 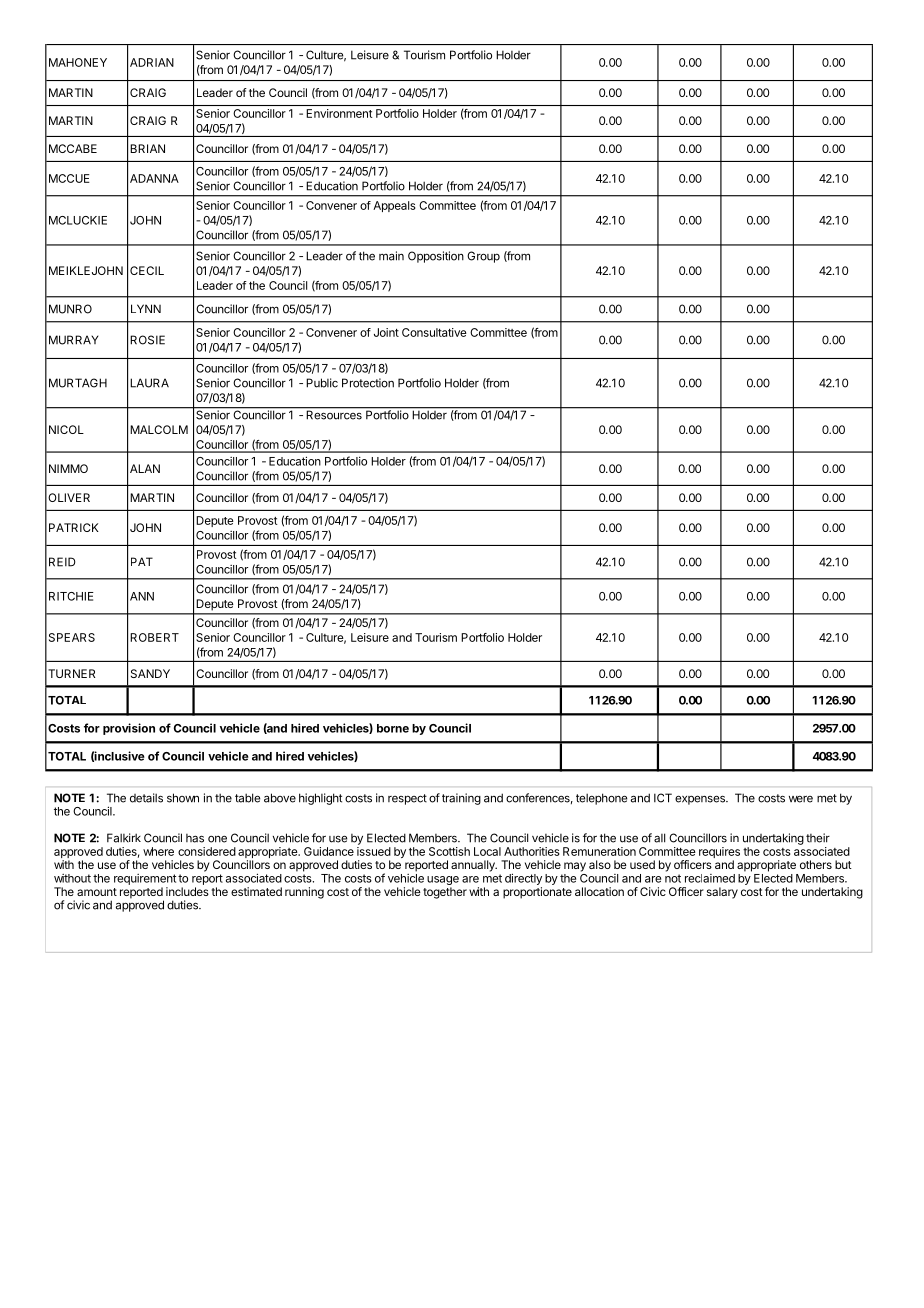 I want to click on ALAN, so click(x=145, y=468).
